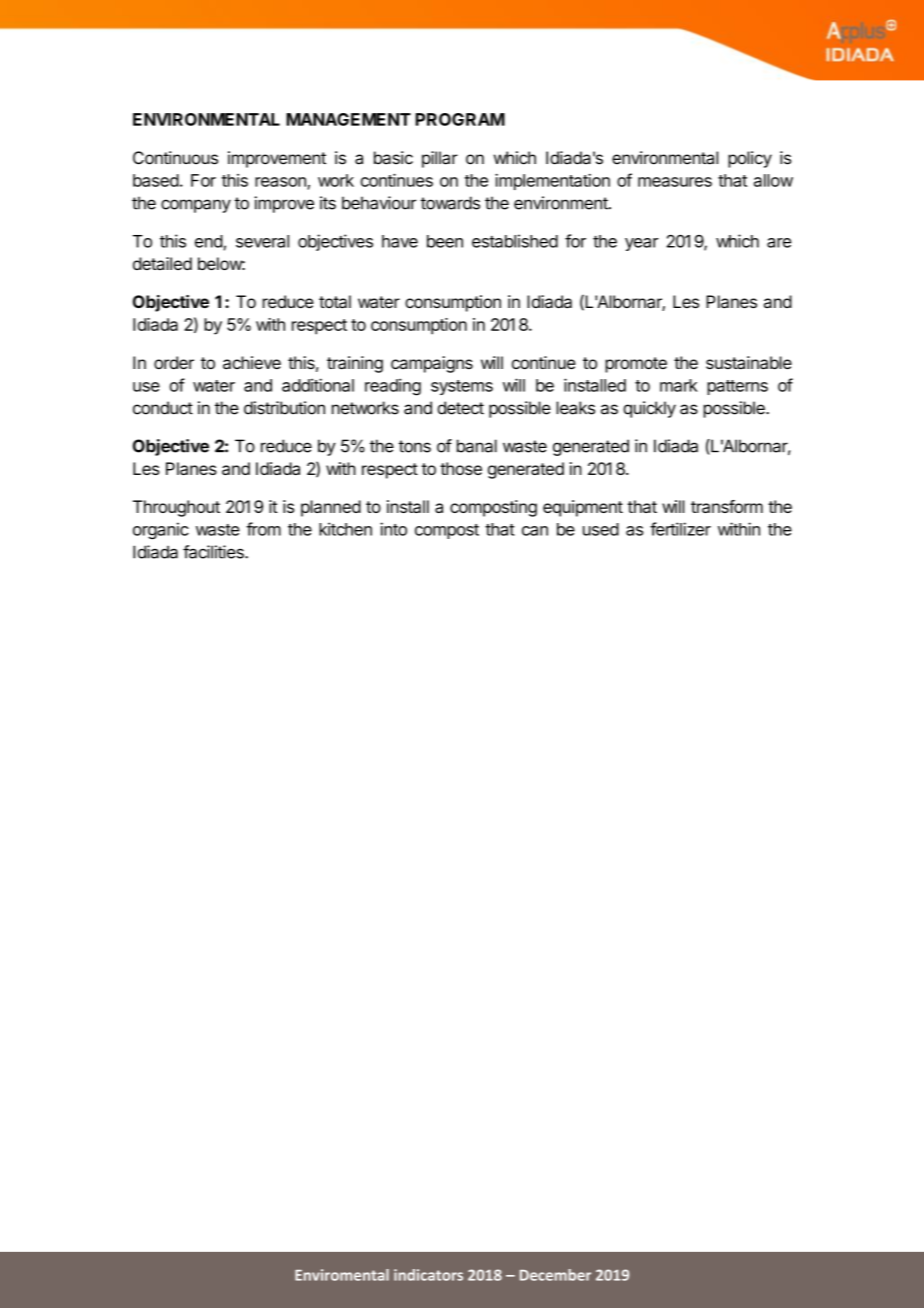  What do you see at coordinates (555, 1275) in the screenshot?
I see `December` at bounding box center [555, 1275].
